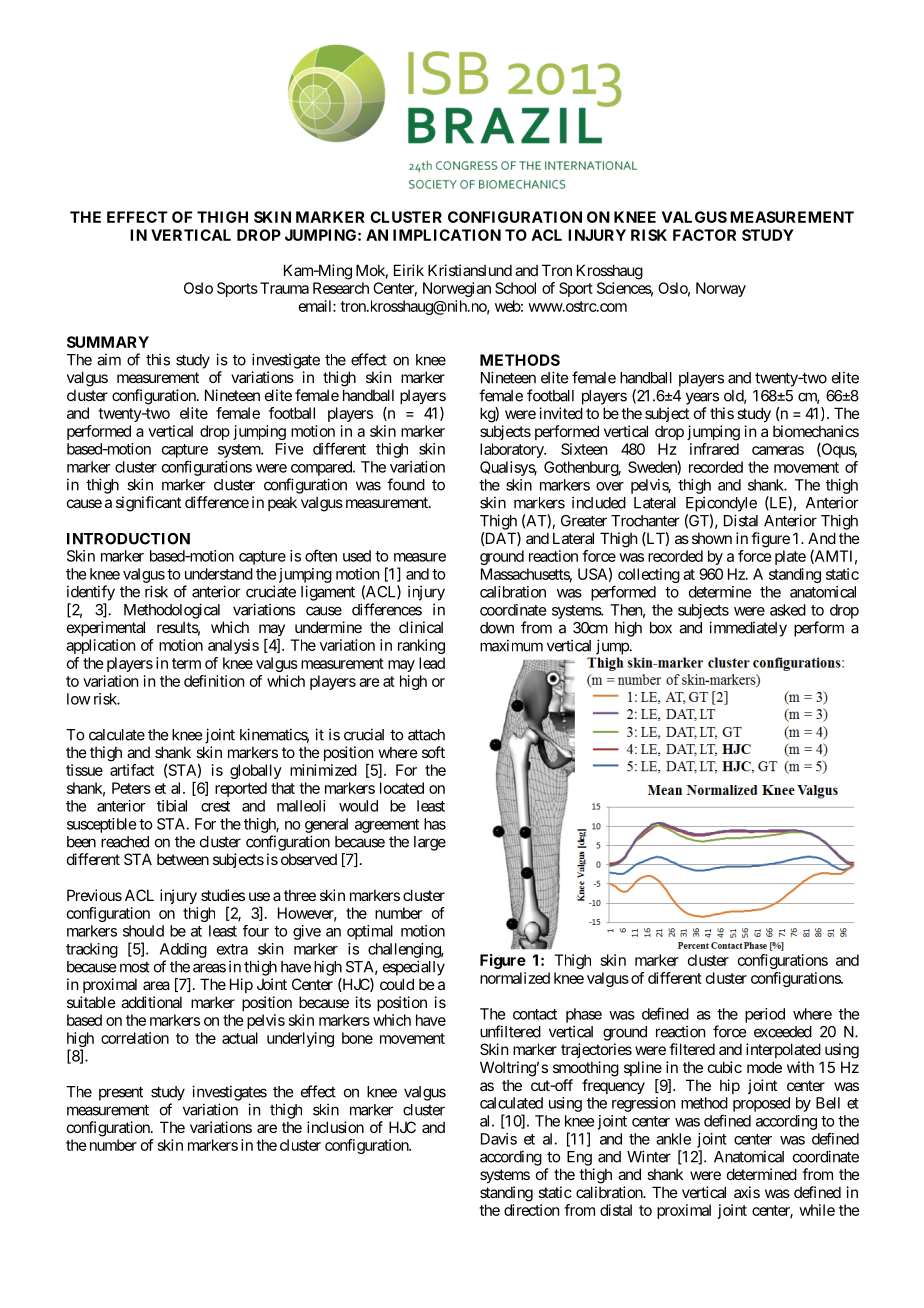  Describe the element at coordinates (148, 504) in the screenshot. I see `significant` at that location.
